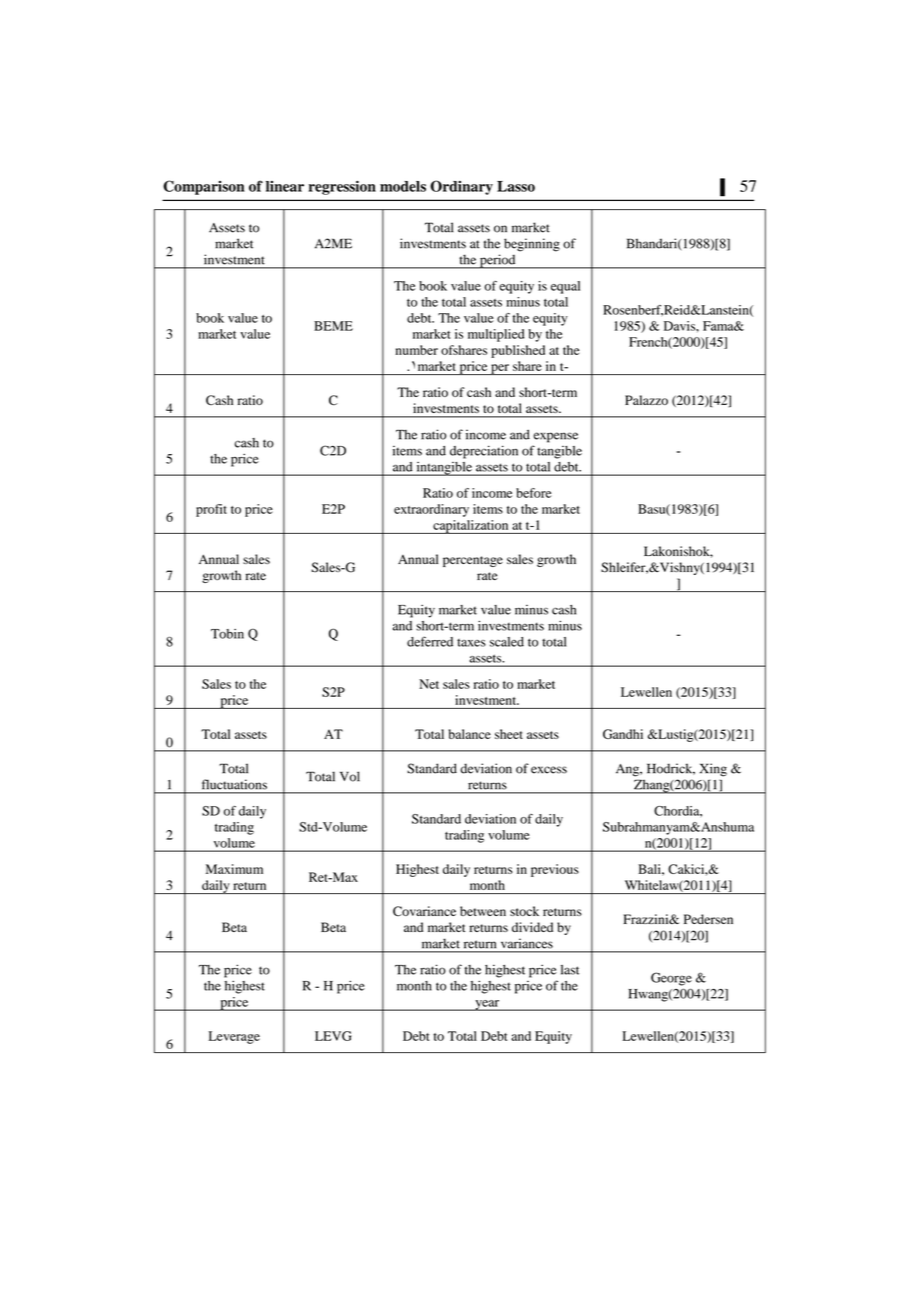 This page has width=924, height=1308. What do you see at coordinates (227, 634) in the page?
I see `Tobin` at bounding box center [227, 634].
